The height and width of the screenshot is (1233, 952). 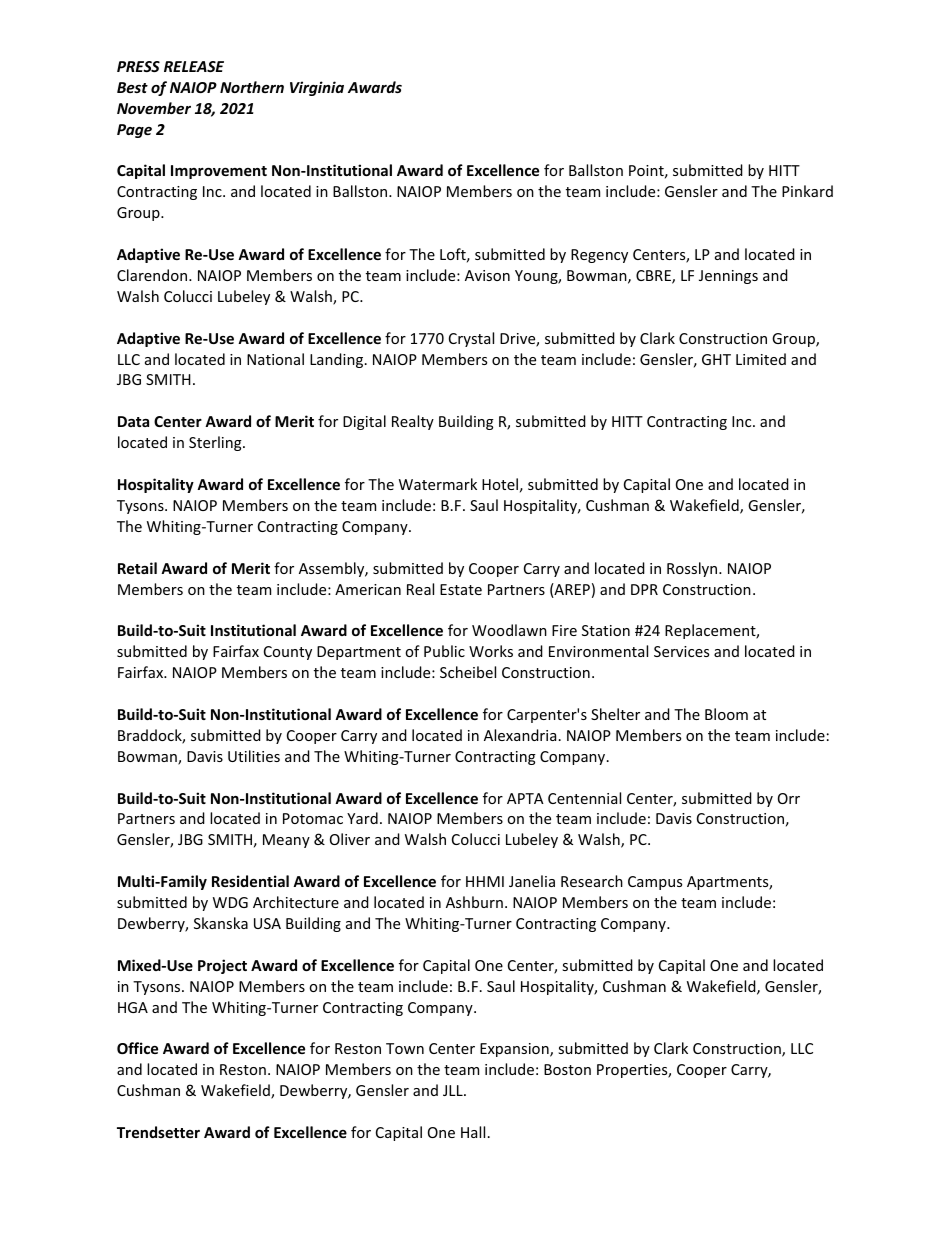 I want to click on DPR, so click(x=644, y=589).
